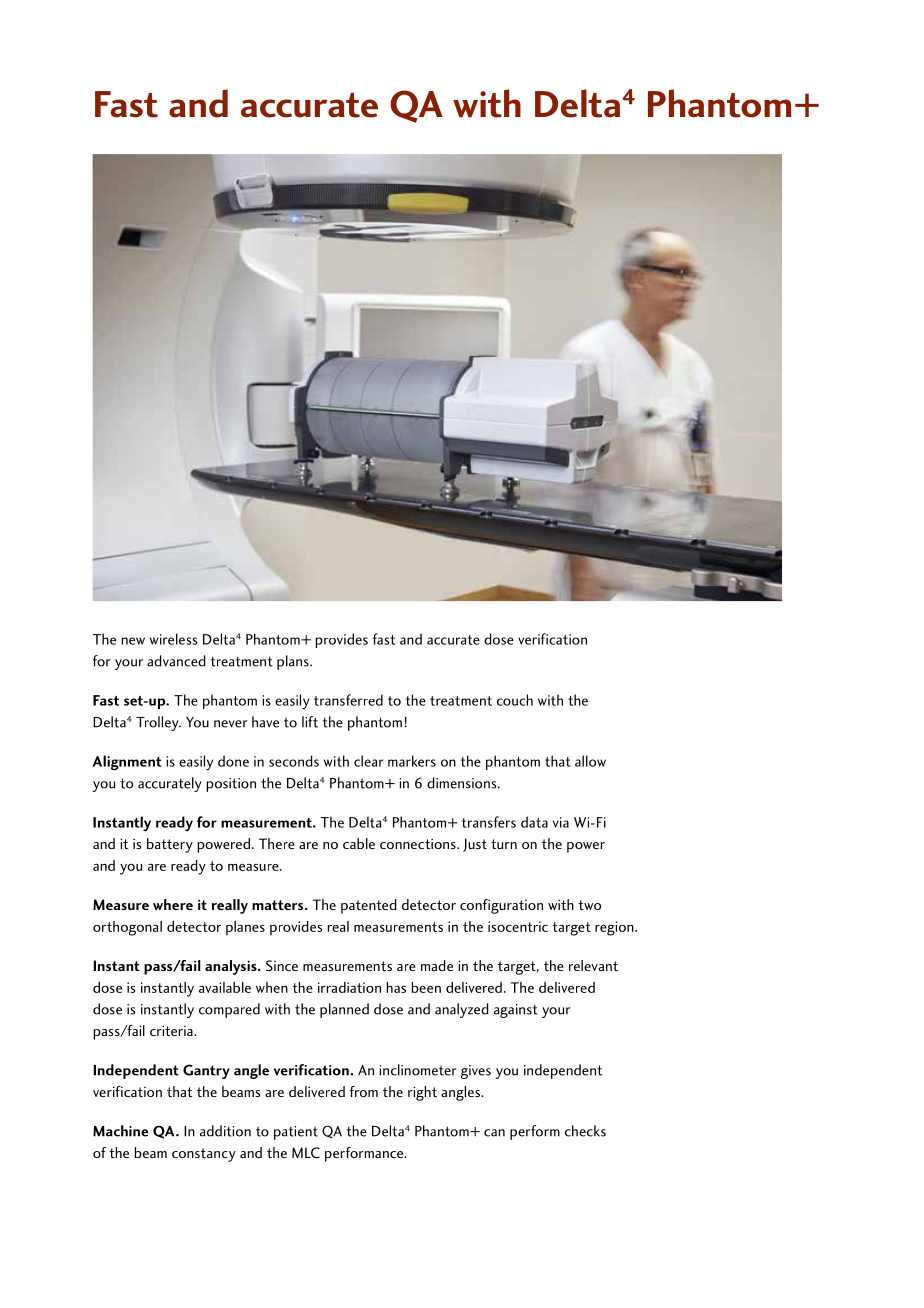  I want to click on where, so click(173, 904).
